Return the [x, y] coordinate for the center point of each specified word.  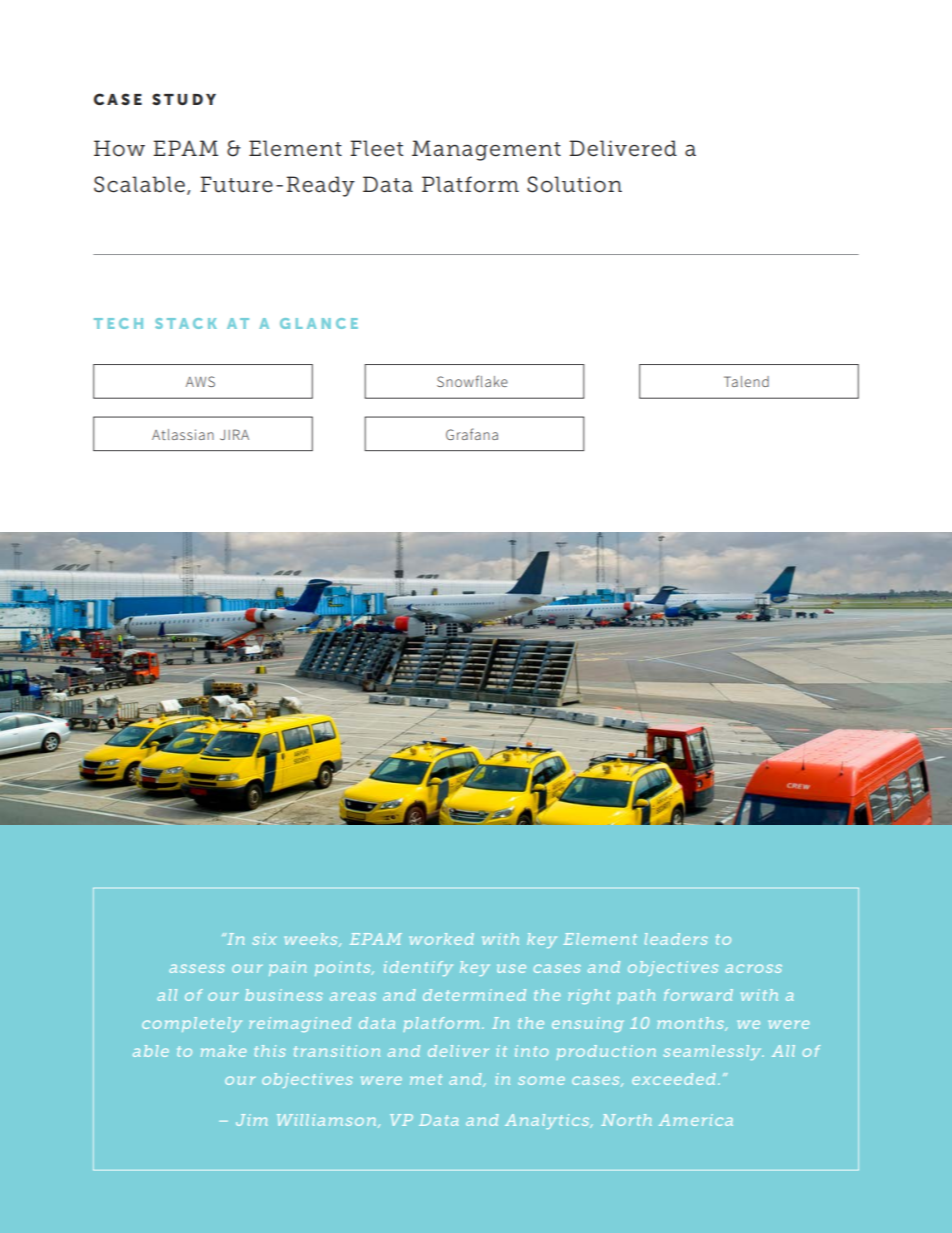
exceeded [674, 1079]
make [223, 1051]
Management [486, 150]
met [426, 1079]
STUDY [184, 99]
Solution [574, 184]
